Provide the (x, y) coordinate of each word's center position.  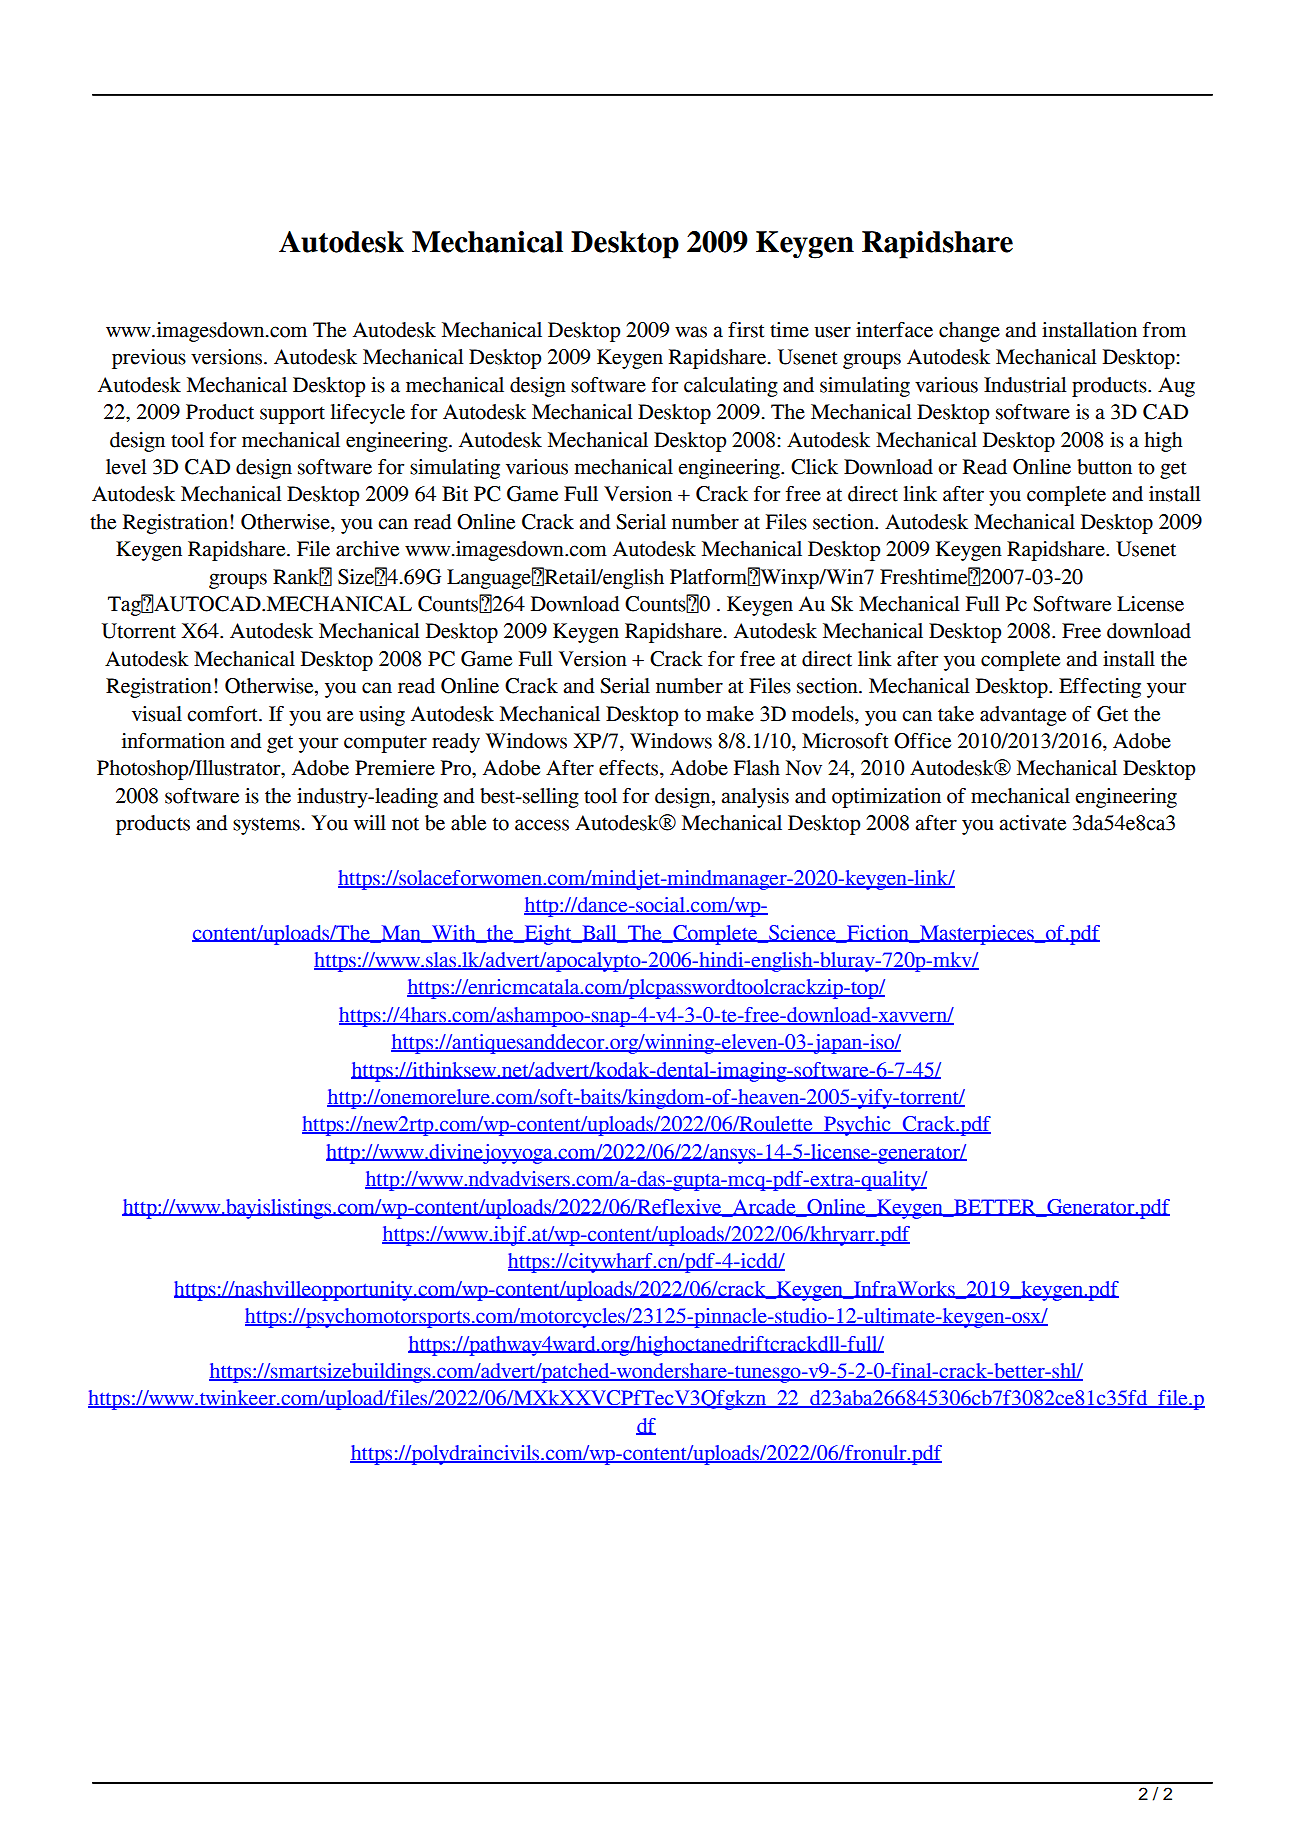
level (126, 467)
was (691, 332)
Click (814, 467)
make (730, 714)
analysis (755, 798)
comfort (223, 714)
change (969, 332)
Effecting (1100, 688)
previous (149, 359)
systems (266, 826)
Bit (455, 494)
